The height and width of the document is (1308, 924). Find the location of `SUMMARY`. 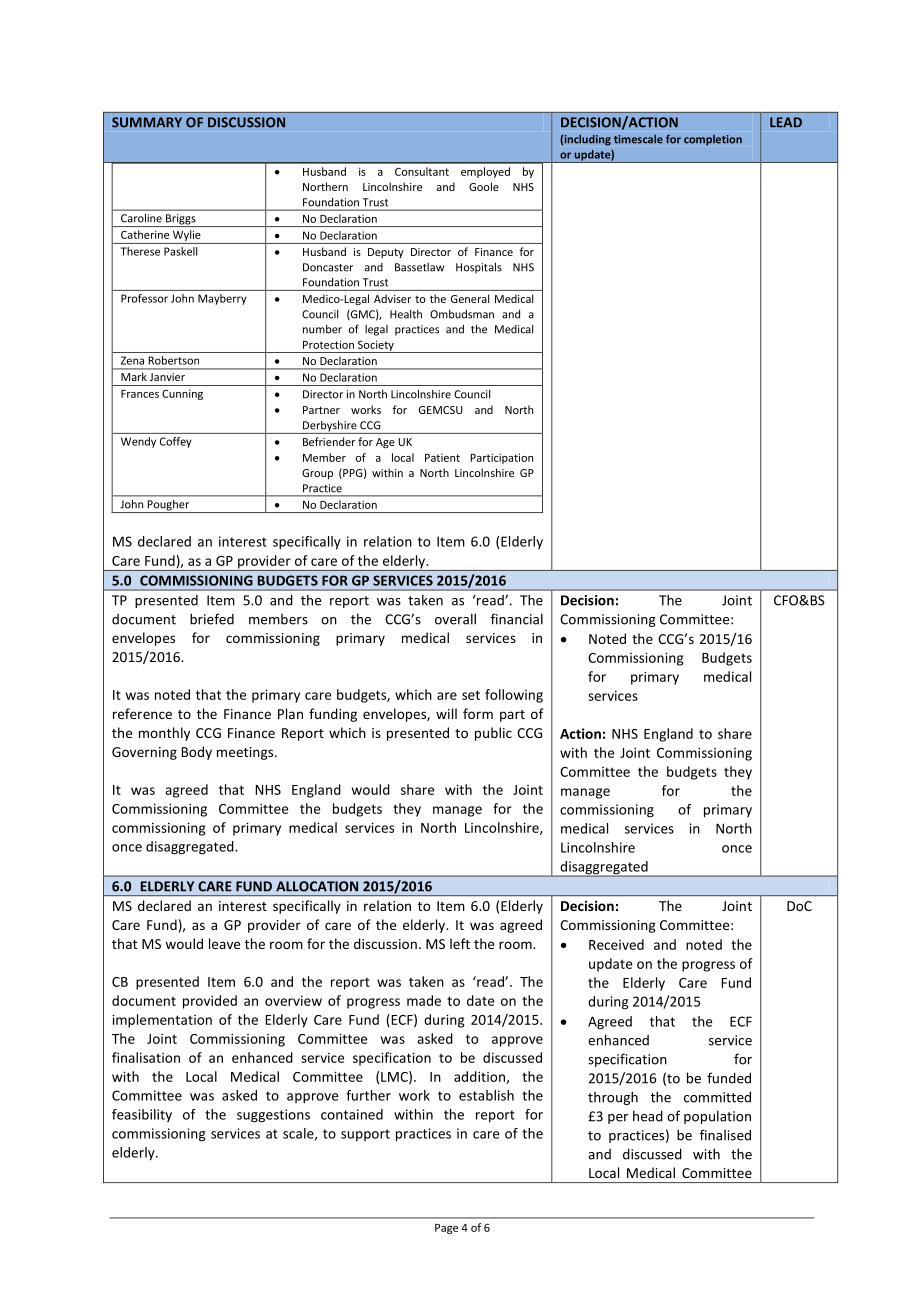

SUMMARY is located at coordinates (147, 122).
